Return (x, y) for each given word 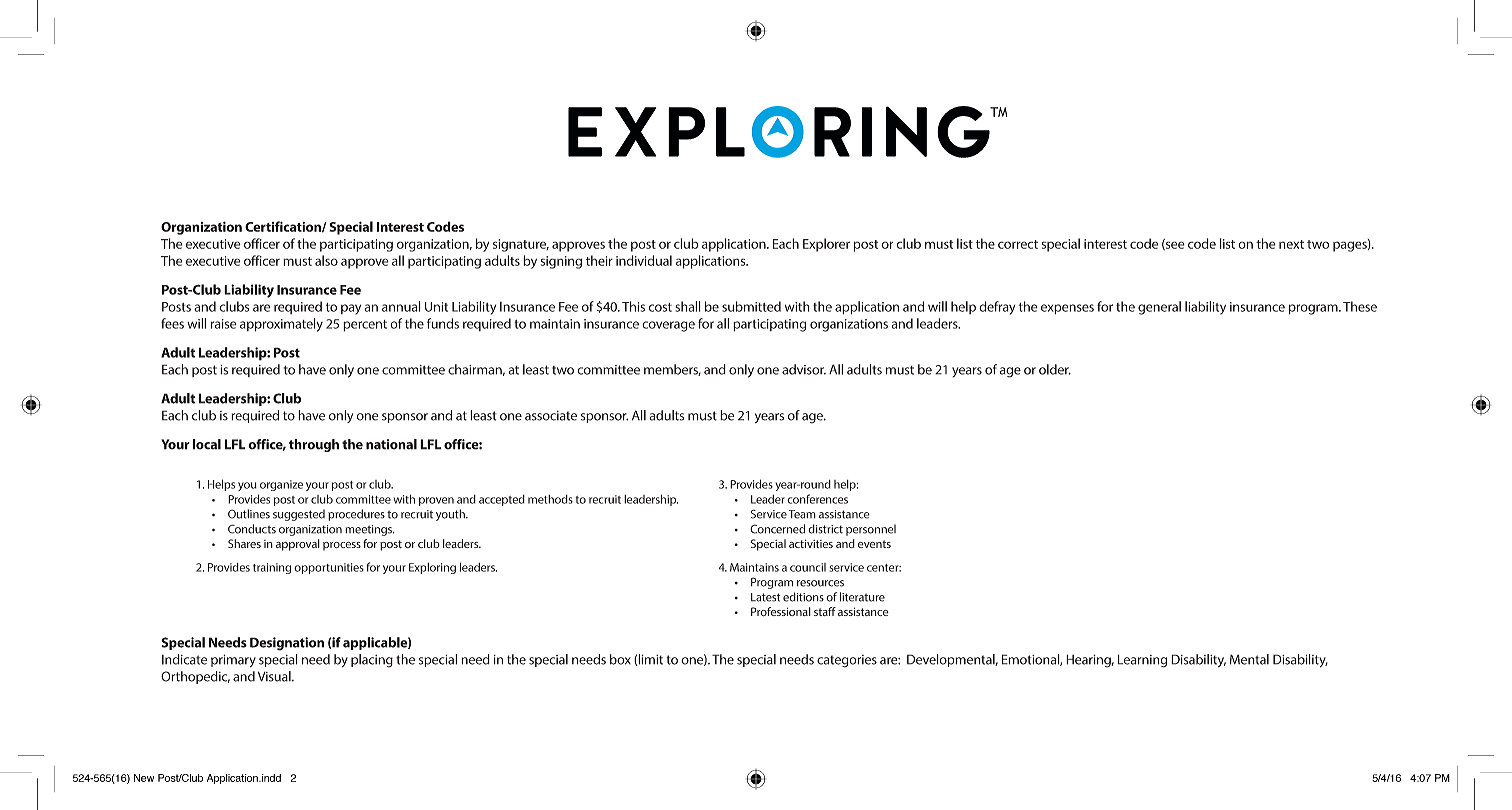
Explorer (826, 245)
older (1055, 369)
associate (551, 416)
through (314, 445)
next (1291, 244)
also (326, 260)
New (144, 778)
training (272, 568)
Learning (1142, 661)
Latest (765, 597)
